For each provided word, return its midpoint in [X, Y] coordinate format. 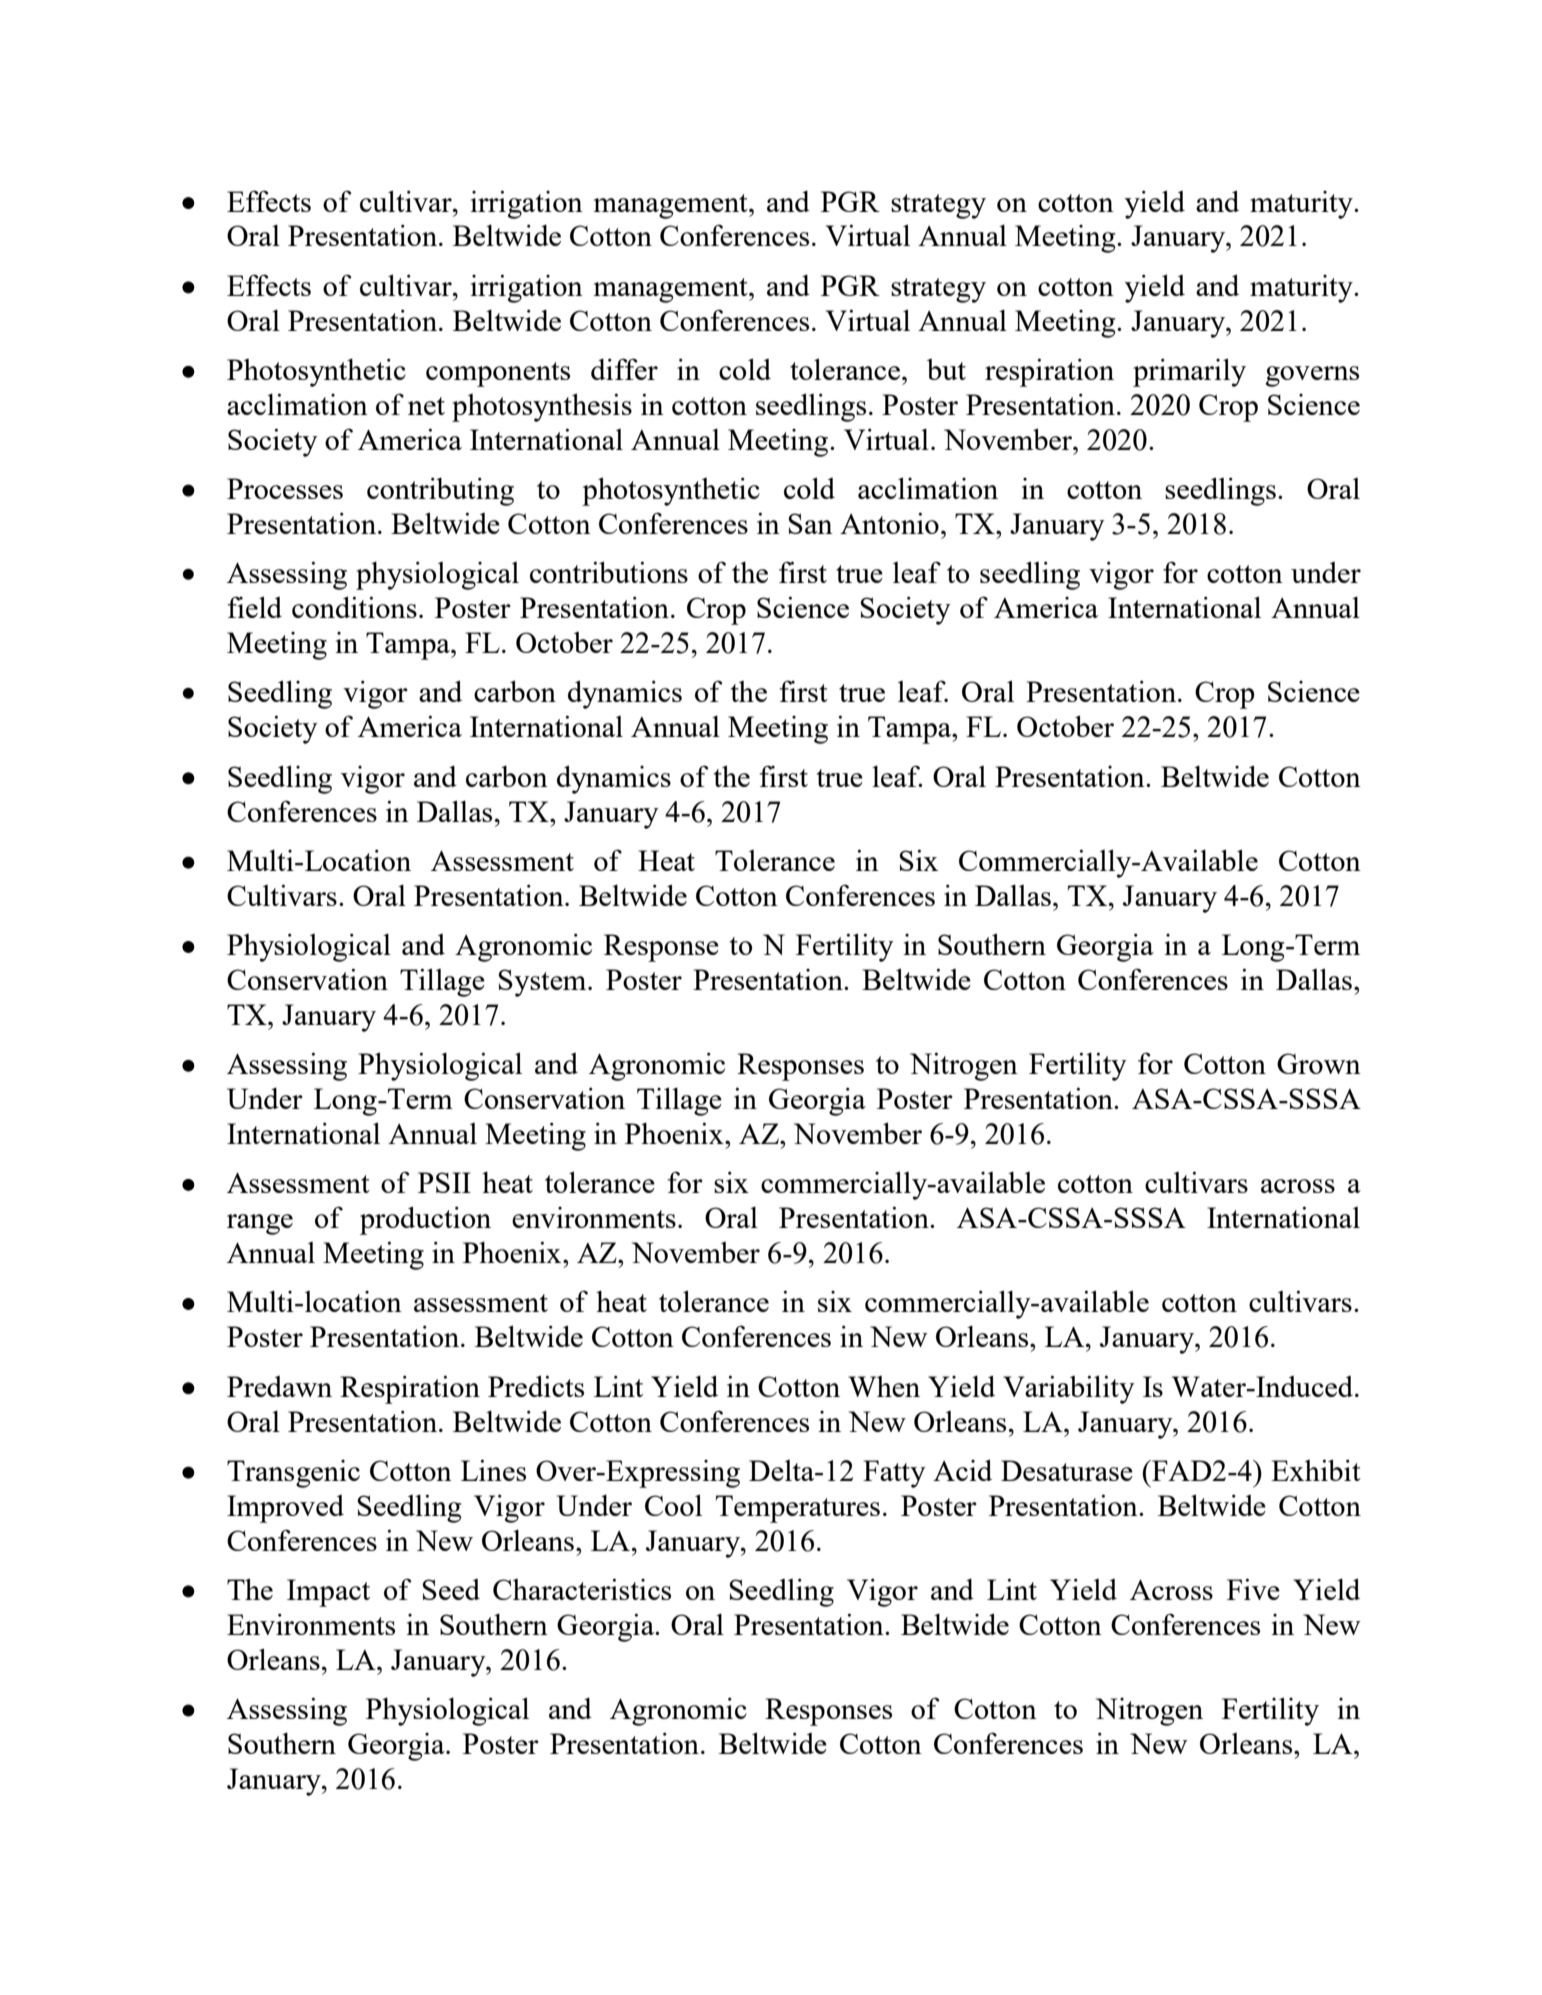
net [426, 406]
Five [1253, 1589]
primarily [1189, 372]
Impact [328, 1593]
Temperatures [798, 1509]
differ [624, 369]
